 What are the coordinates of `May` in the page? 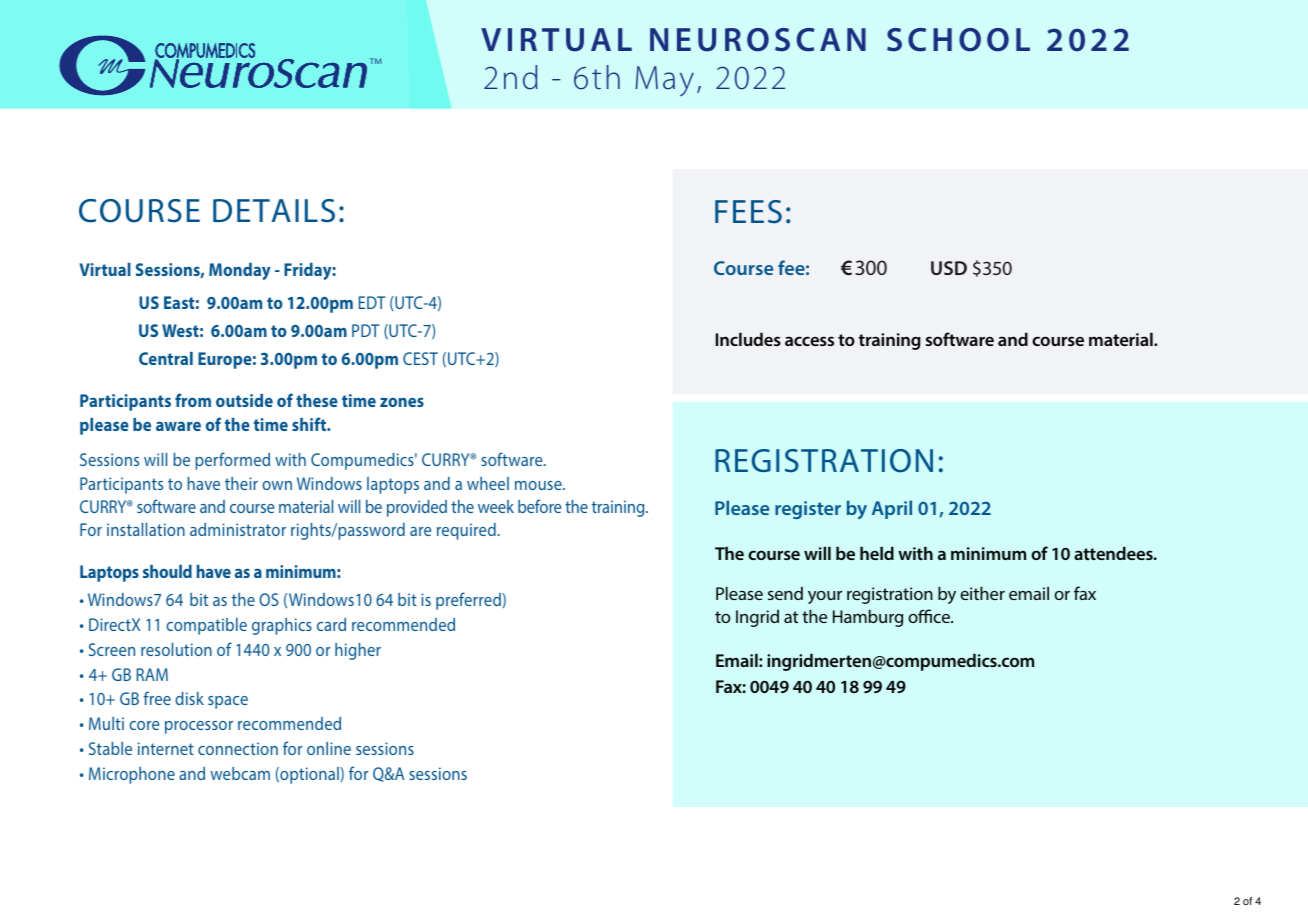 It's located at (664, 81).
